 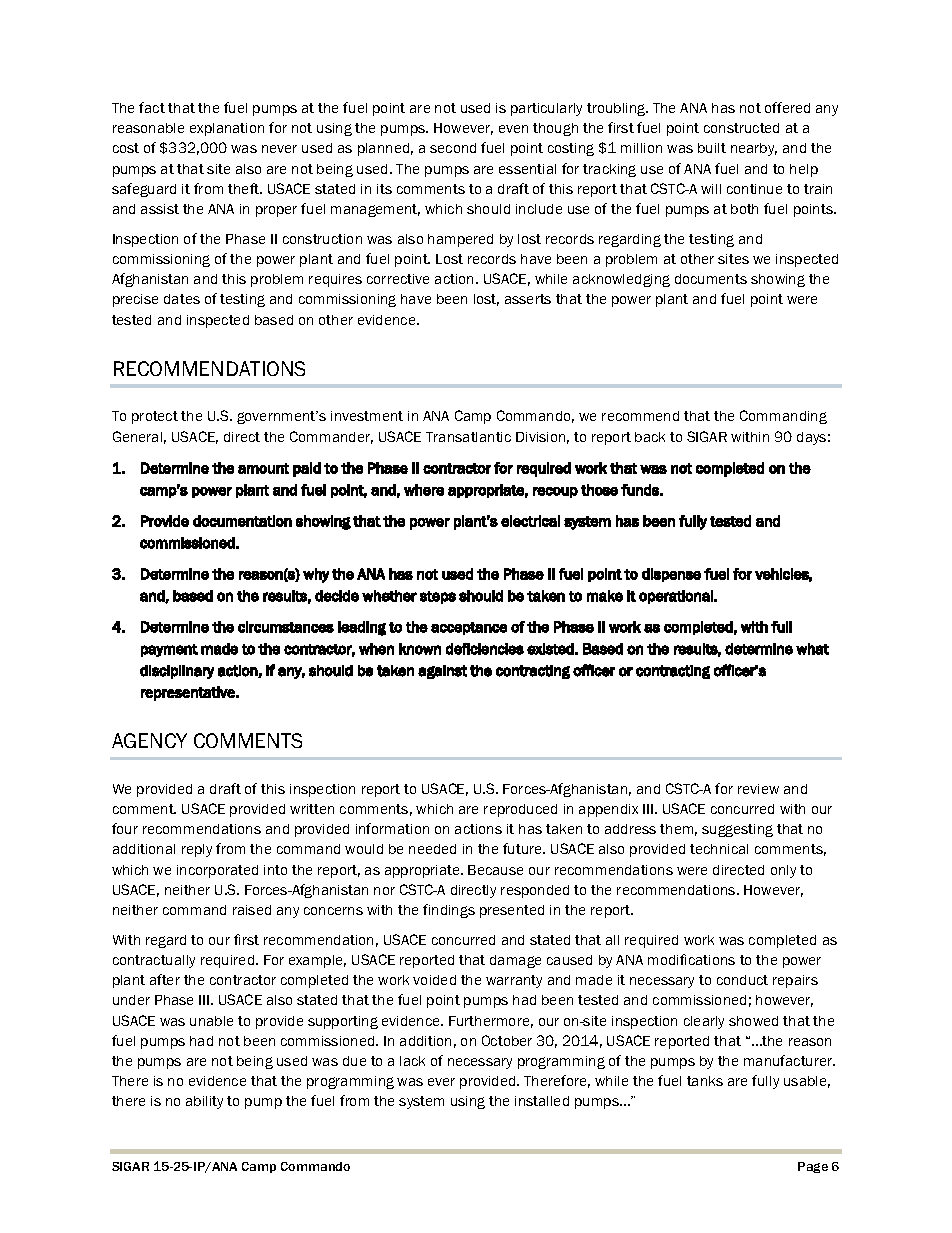 I want to click on ability, so click(x=204, y=1102).
